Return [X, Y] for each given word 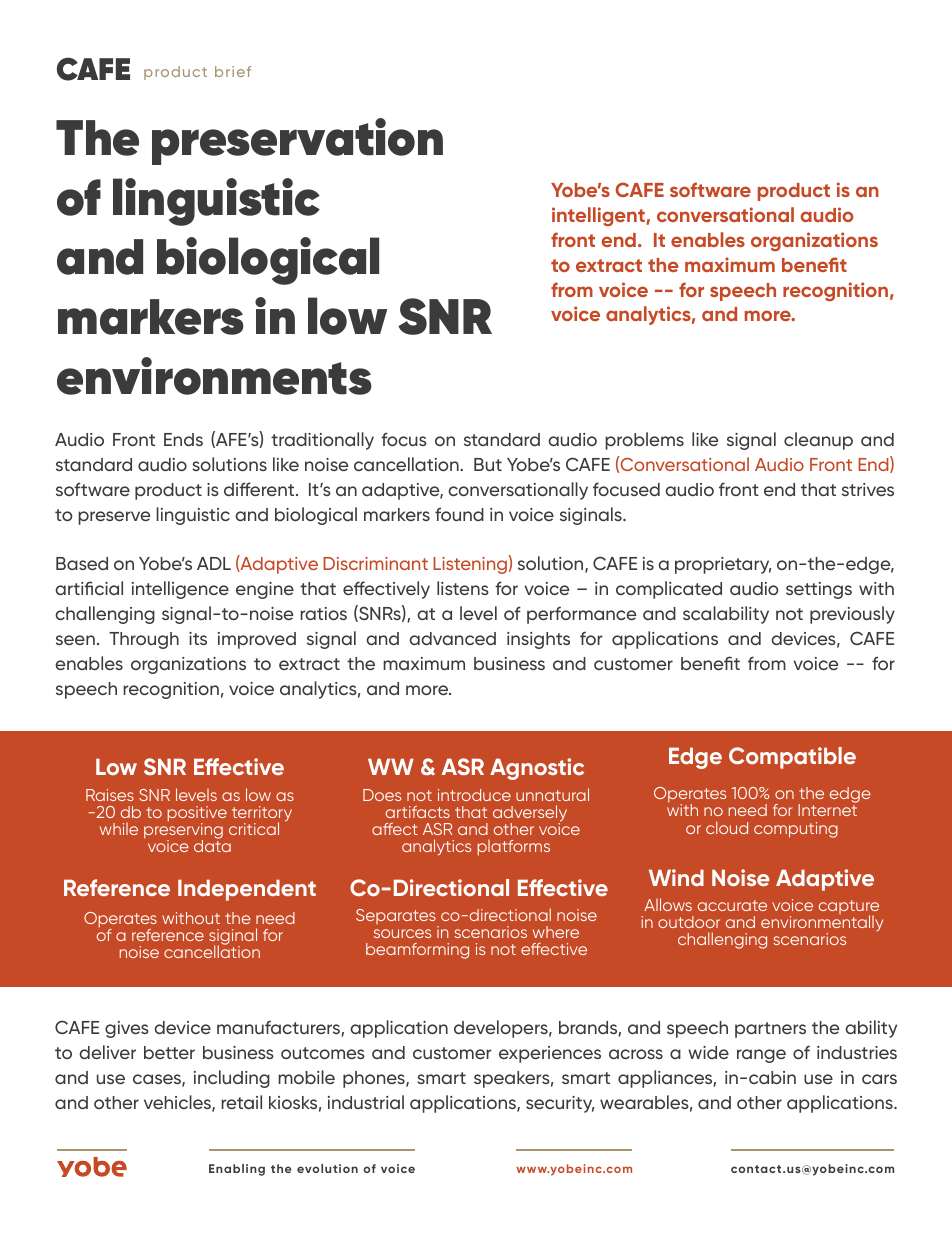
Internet [827, 809]
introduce [474, 795]
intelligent [599, 216]
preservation [297, 141]
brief [233, 71]
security [560, 1104]
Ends [183, 439]
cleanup [818, 441]
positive [197, 815]
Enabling [237, 1170]
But [488, 464]
